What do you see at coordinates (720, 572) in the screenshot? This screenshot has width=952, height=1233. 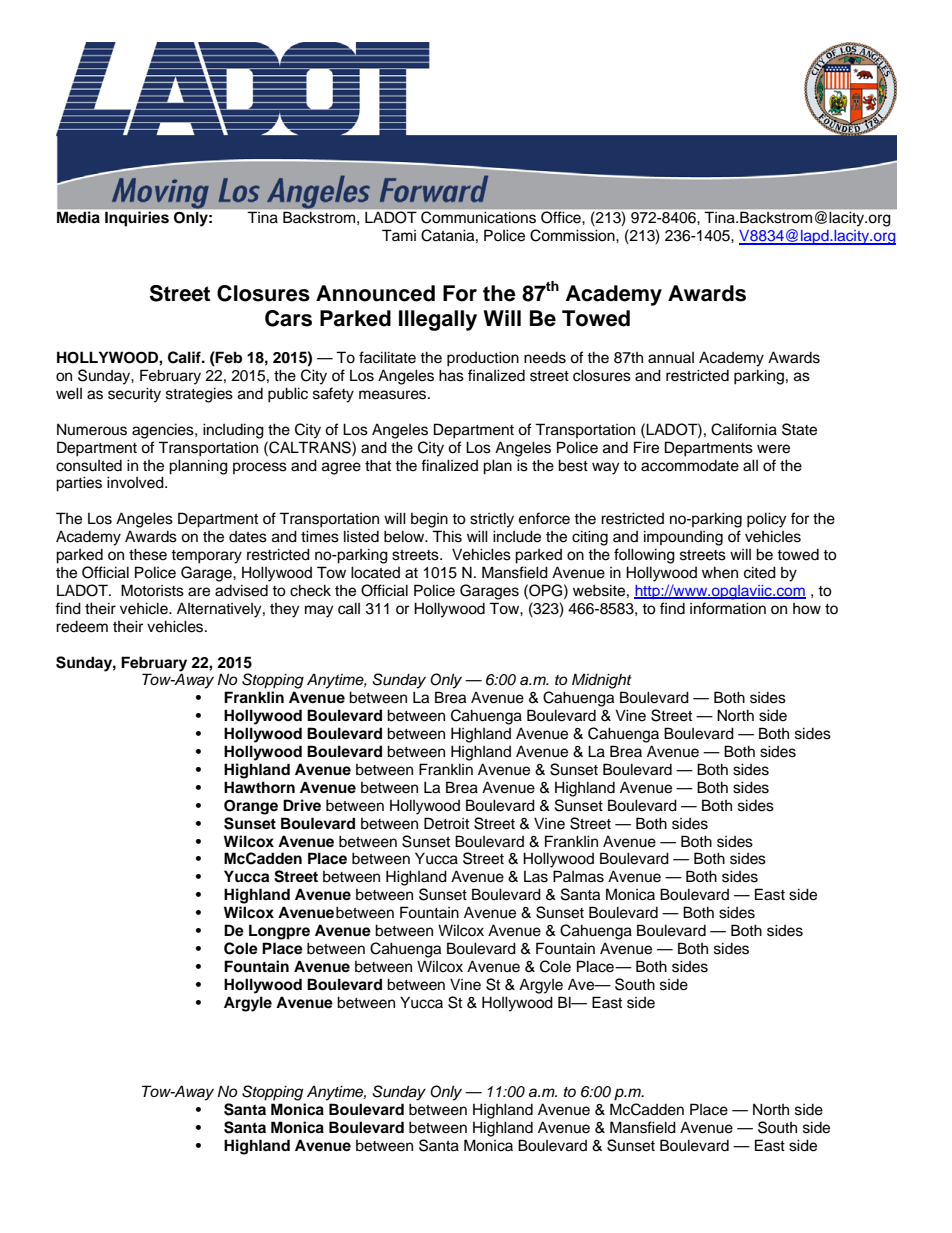 I see `when` at bounding box center [720, 572].
